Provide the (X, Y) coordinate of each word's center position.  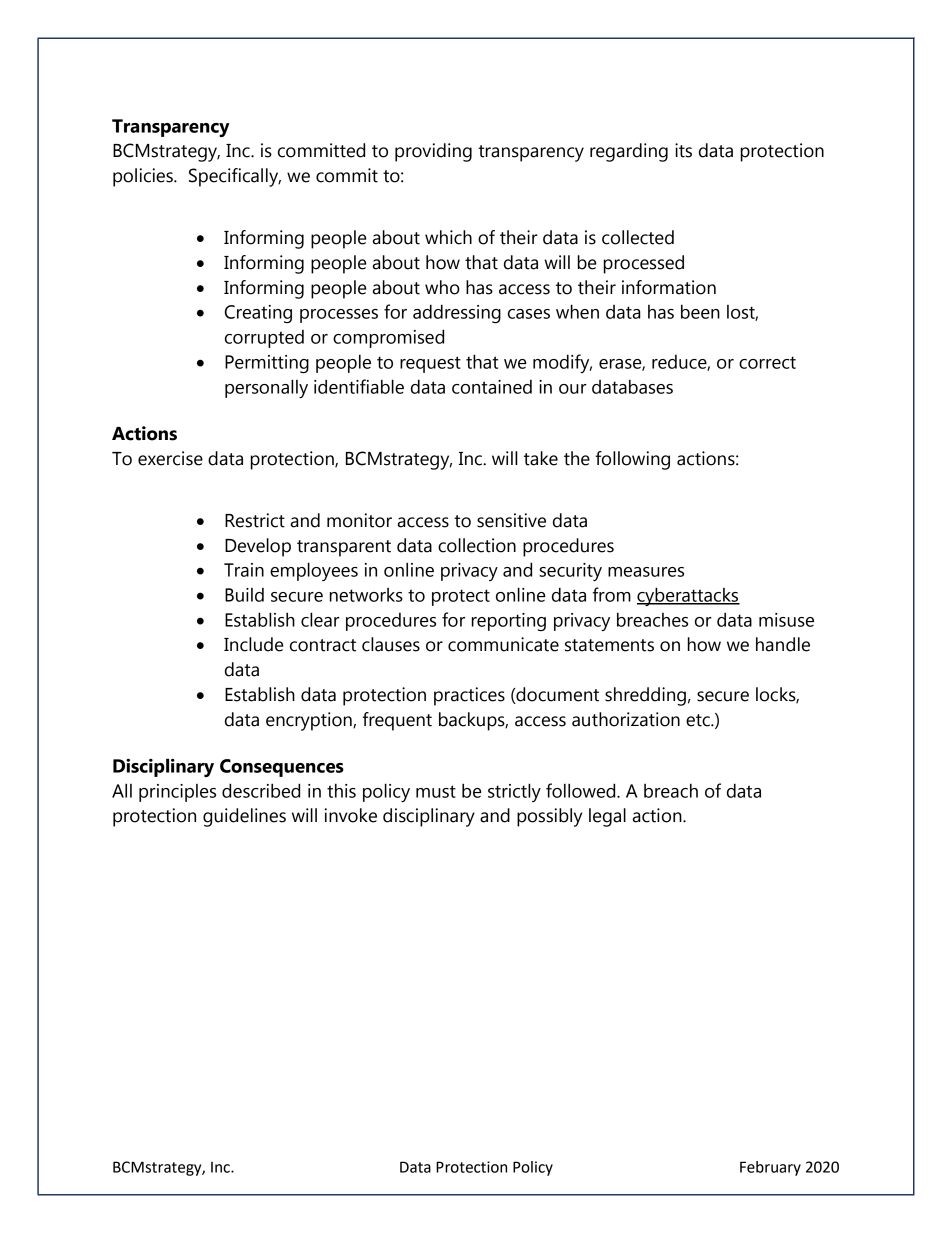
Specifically (235, 177)
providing (433, 152)
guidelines (244, 817)
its (683, 150)
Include (253, 644)
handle (783, 644)
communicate (503, 644)
